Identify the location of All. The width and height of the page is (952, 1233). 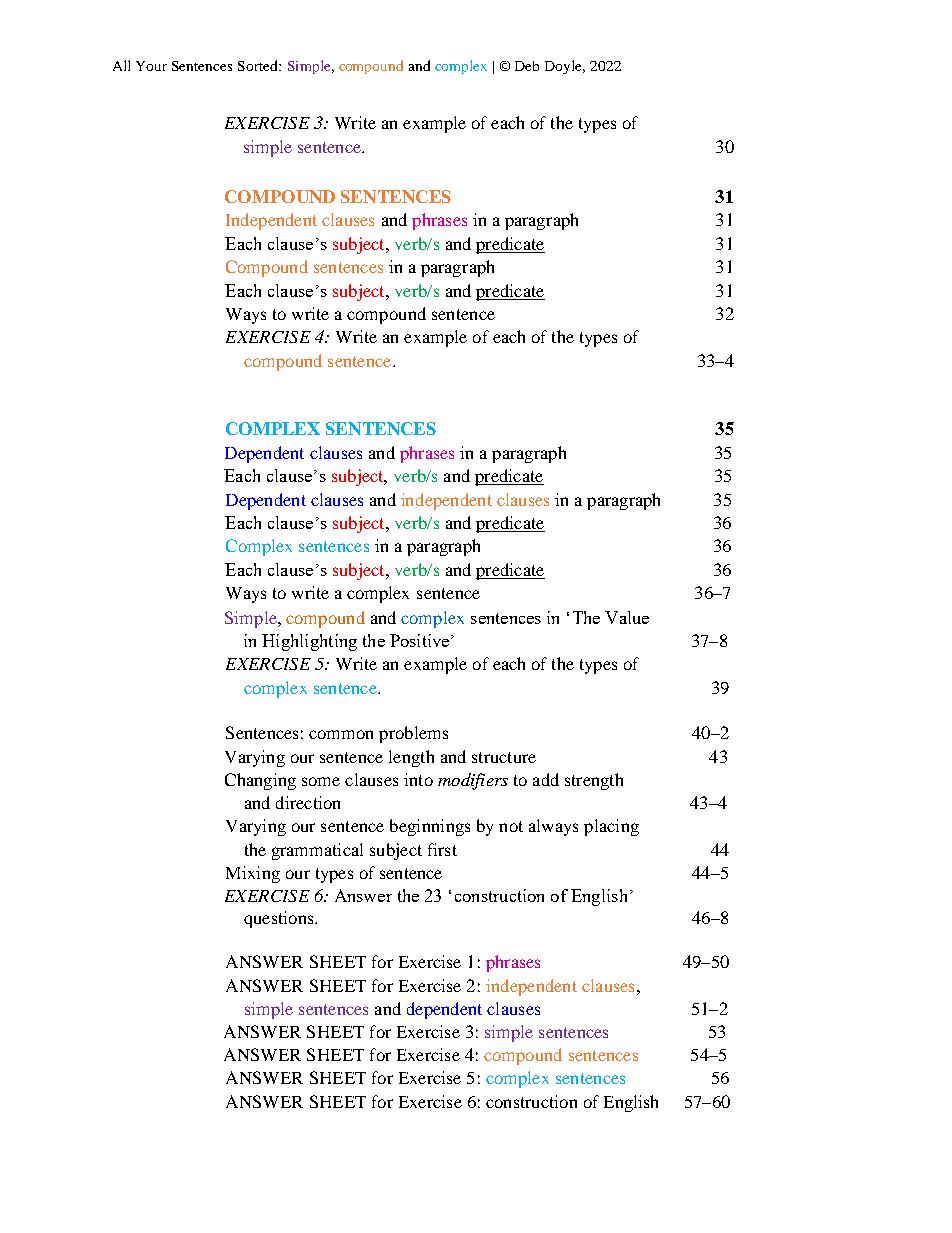
(121, 65).
